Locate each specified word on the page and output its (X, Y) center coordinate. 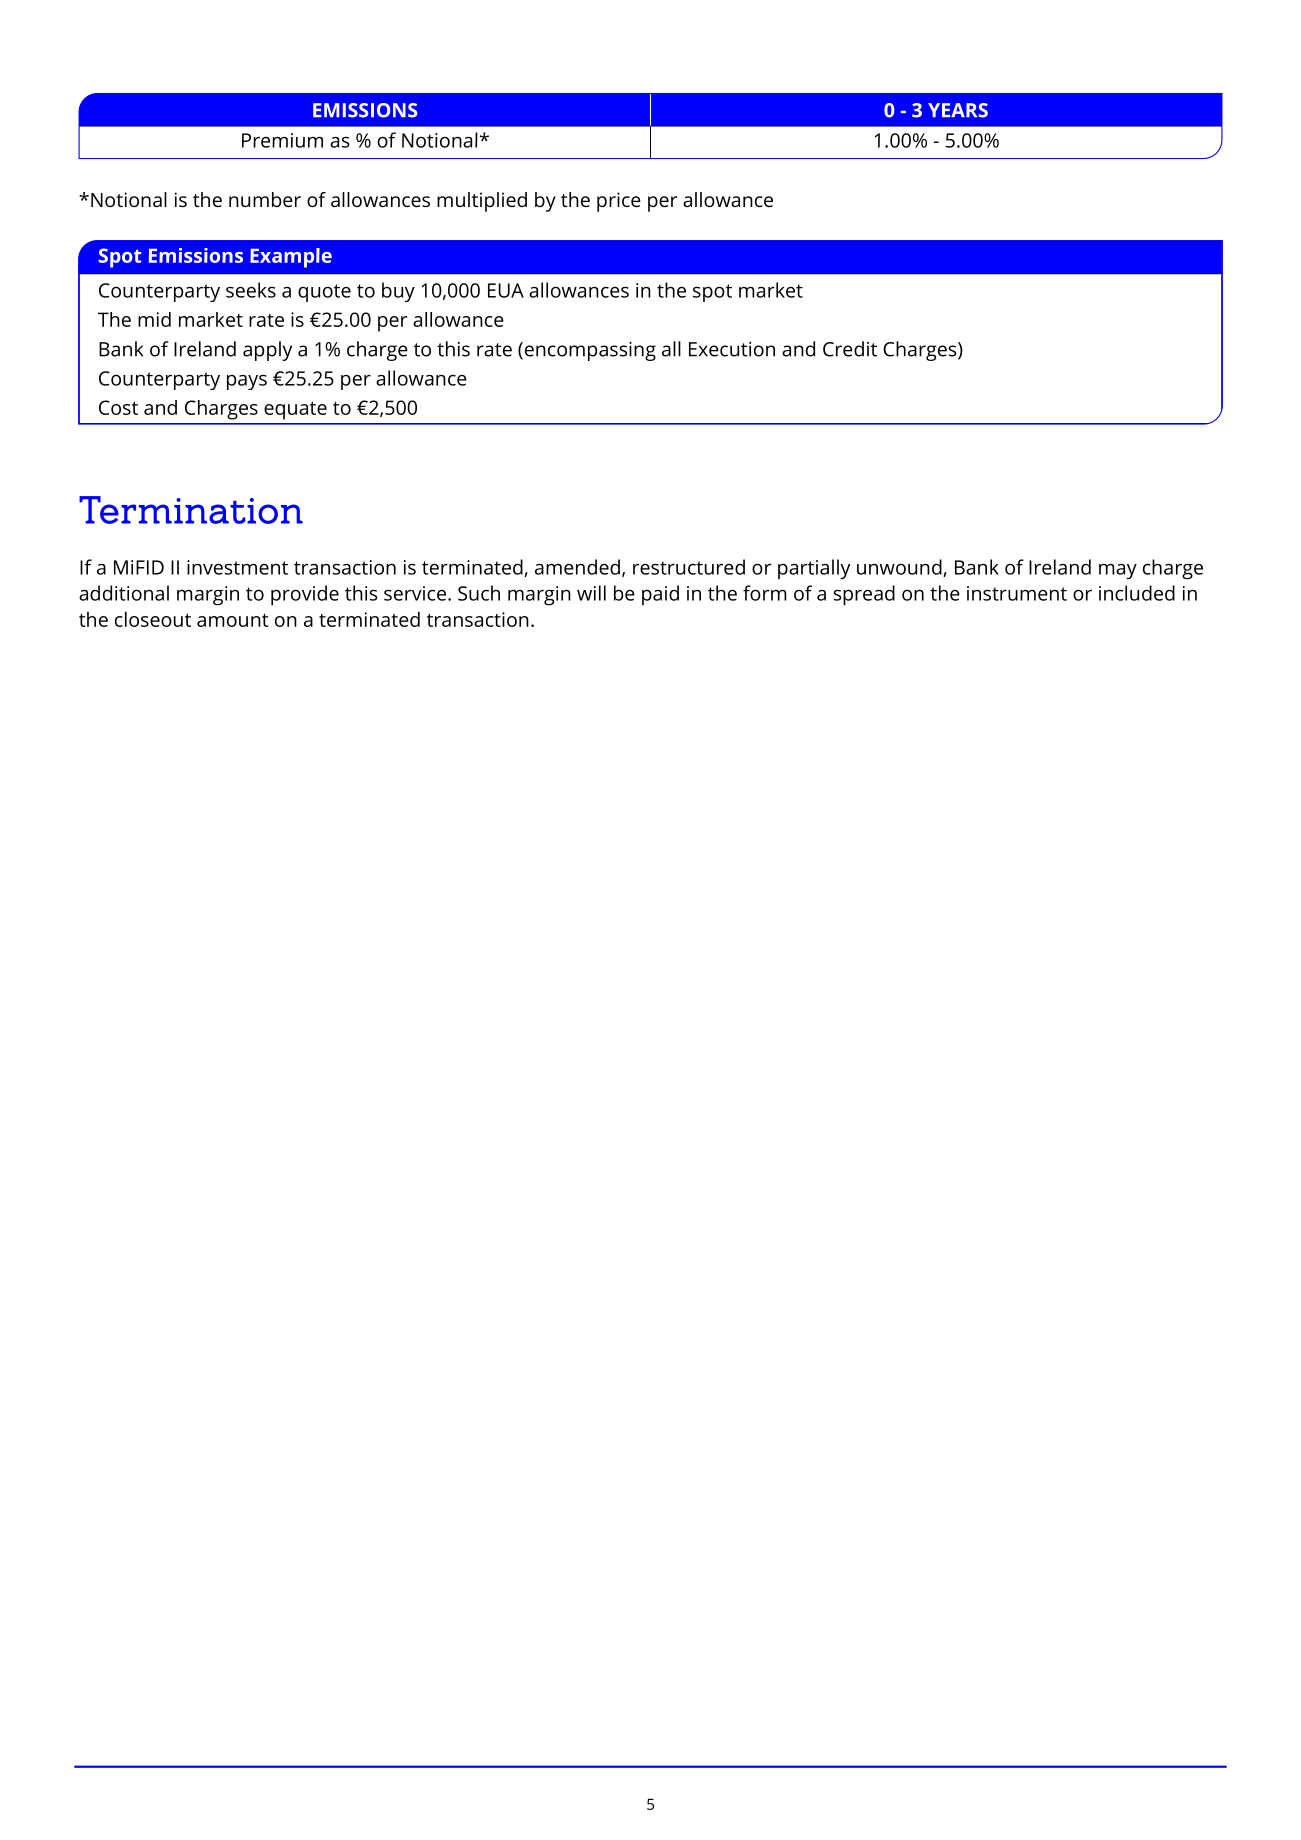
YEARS (958, 110)
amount (233, 620)
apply (267, 351)
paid (660, 595)
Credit (850, 349)
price (619, 202)
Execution (732, 349)
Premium (282, 140)
